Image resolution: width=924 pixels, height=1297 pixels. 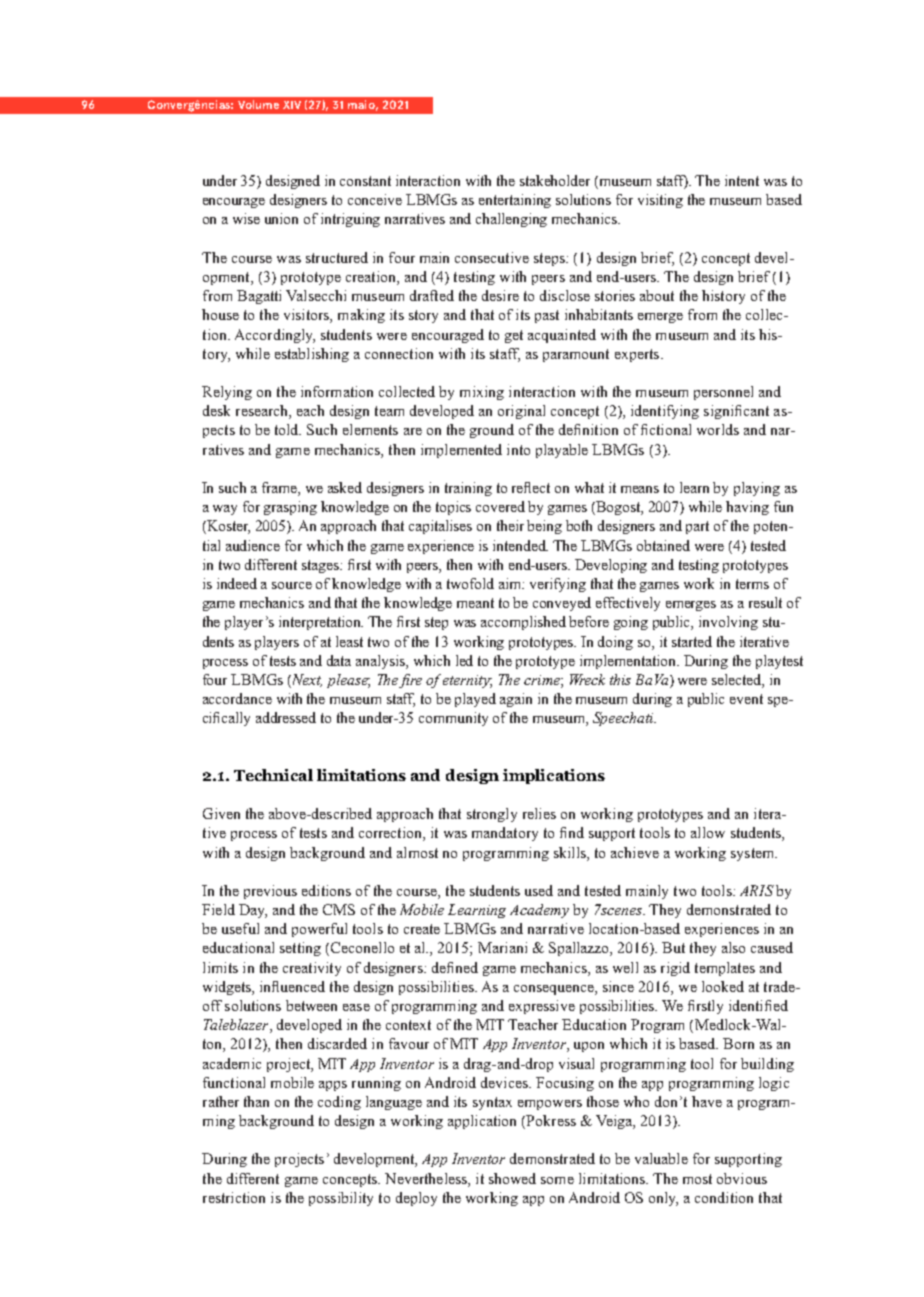 I want to click on having, so click(x=747, y=508).
